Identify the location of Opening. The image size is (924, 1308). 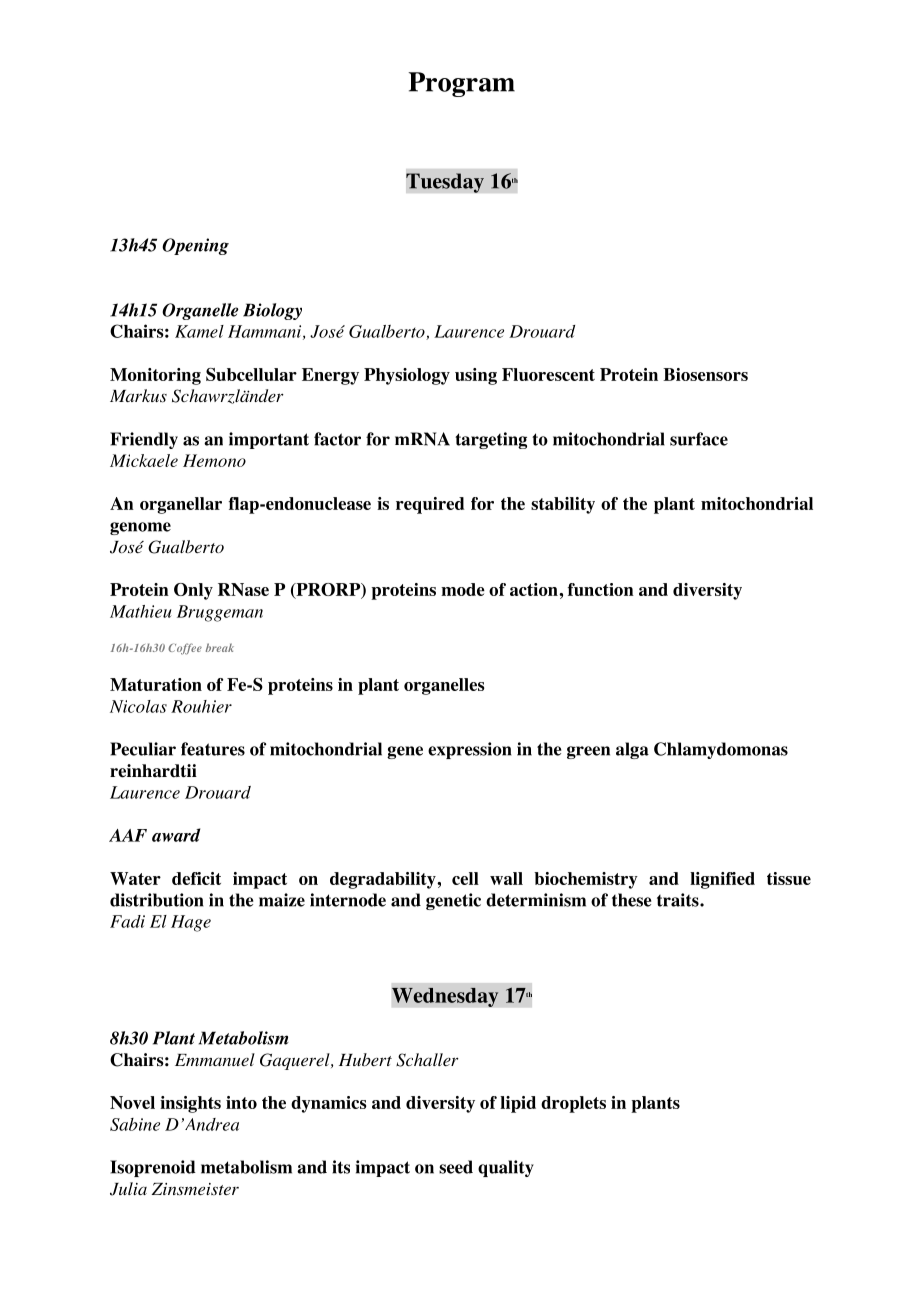
(195, 246).
